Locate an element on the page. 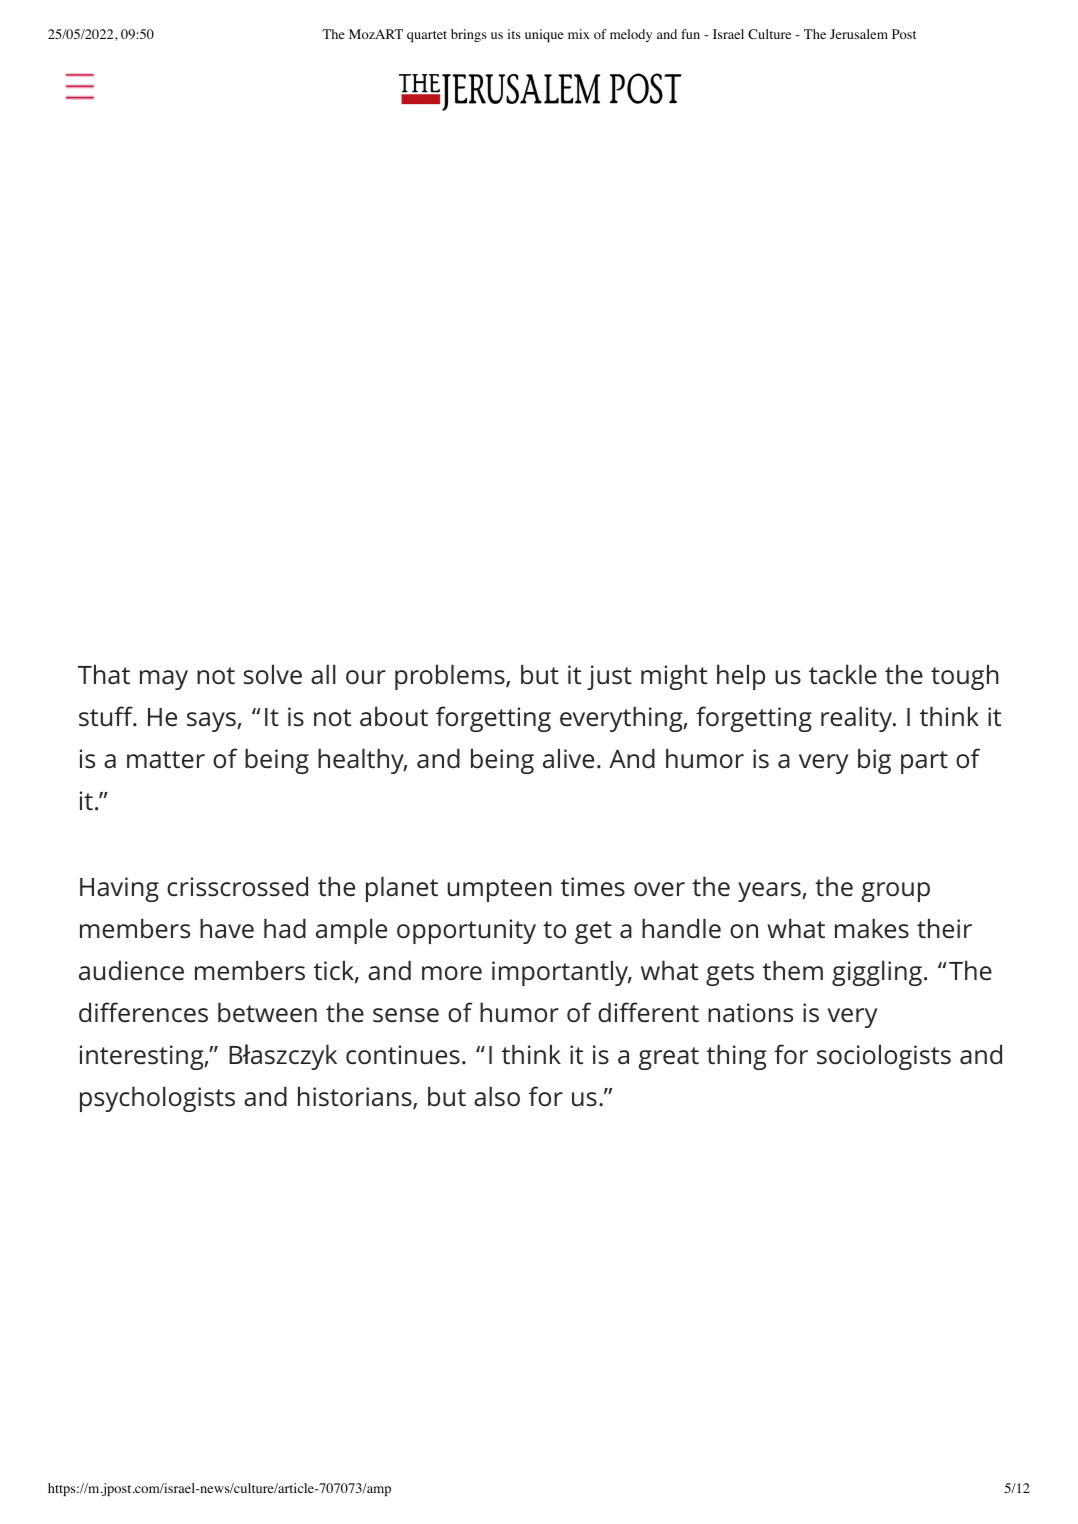 This document has width=1078, height=1524. just is located at coordinates (609, 677).
